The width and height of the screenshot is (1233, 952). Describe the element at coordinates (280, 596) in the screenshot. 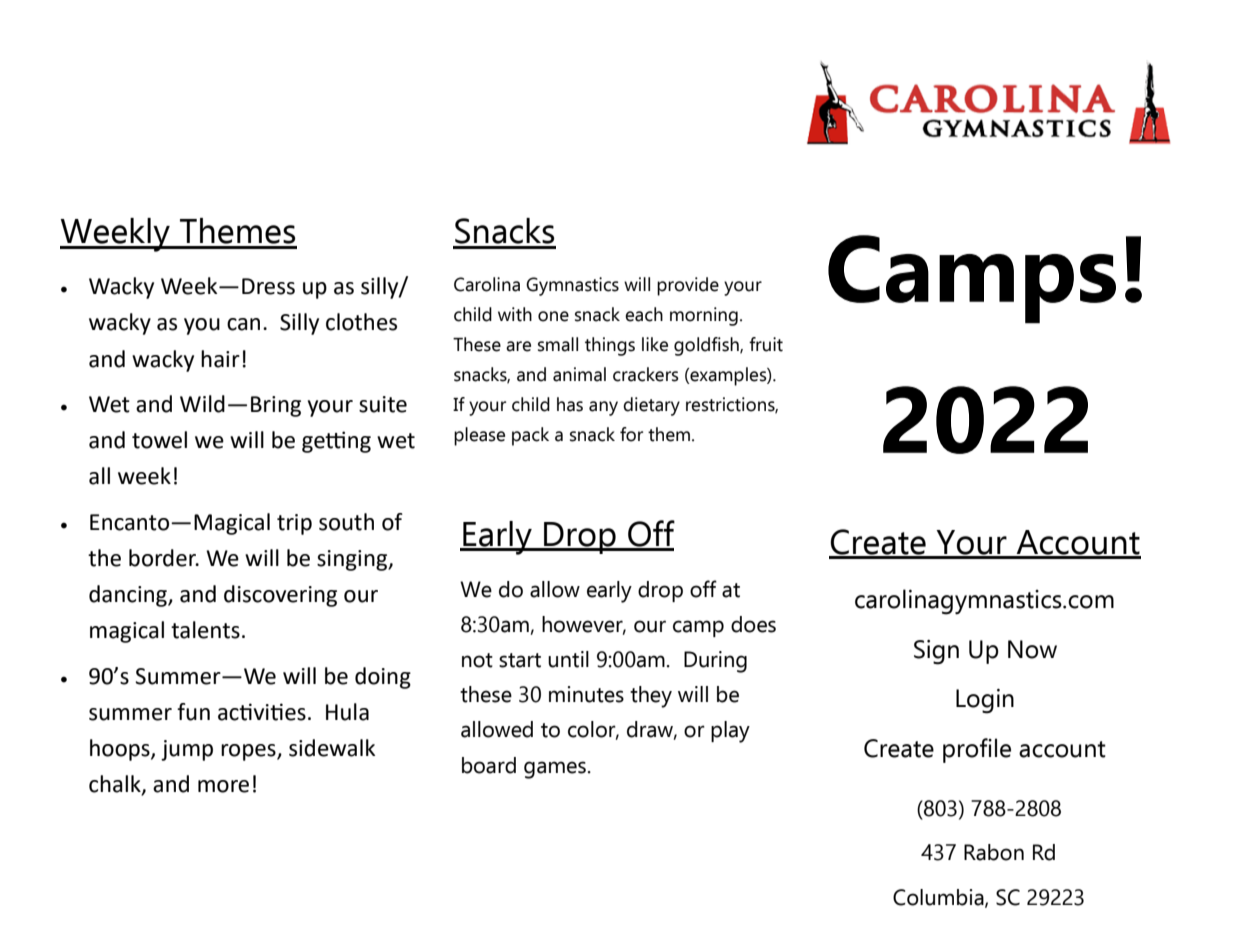

I see `discovering` at that location.
